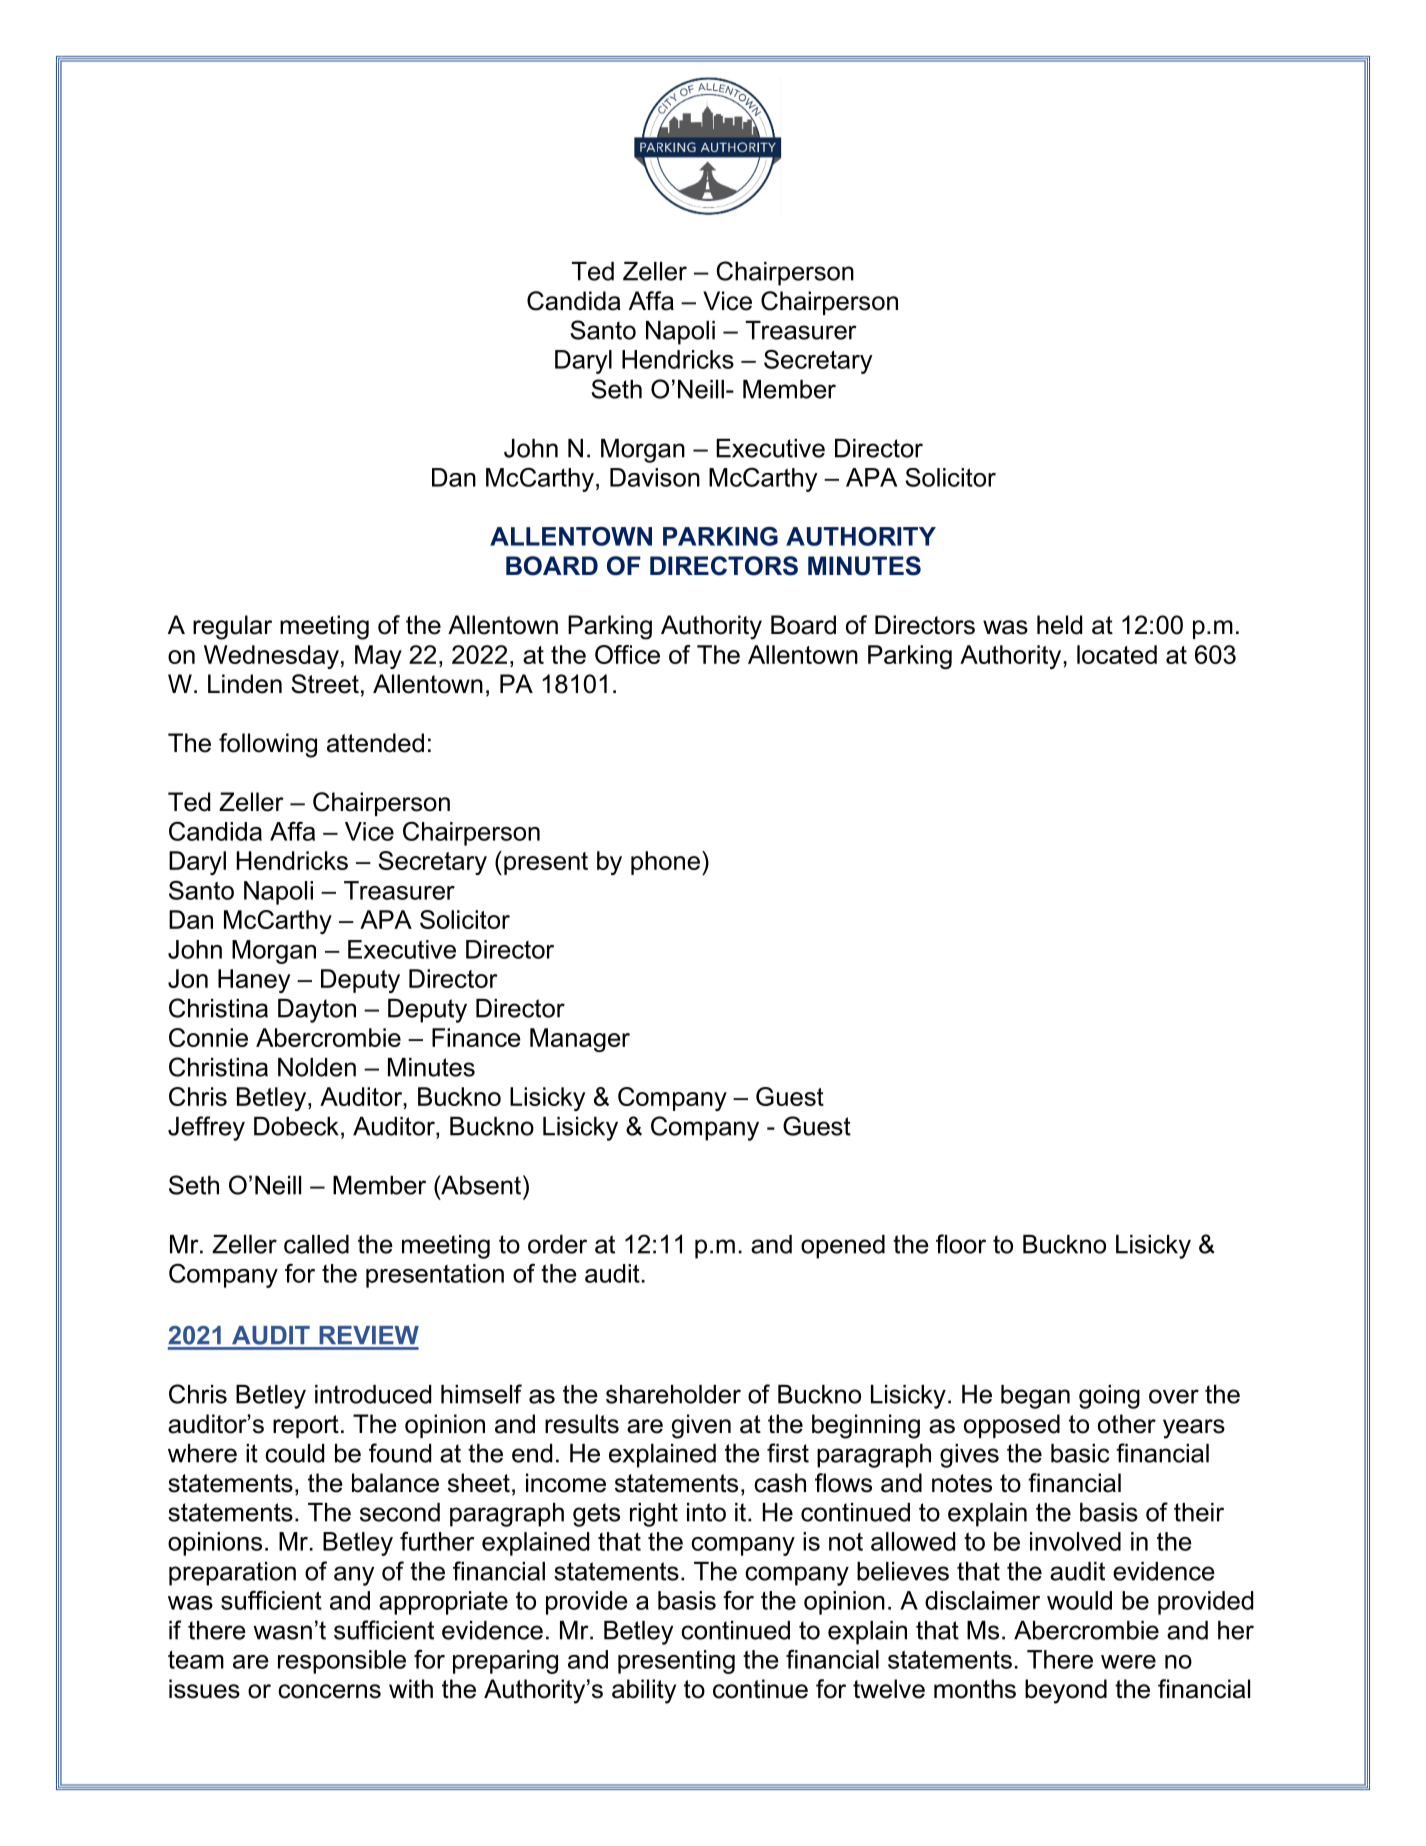  What do you see at coordinates (665, 863) in the image?
I see `phone` at bounding box center [665, 863].
